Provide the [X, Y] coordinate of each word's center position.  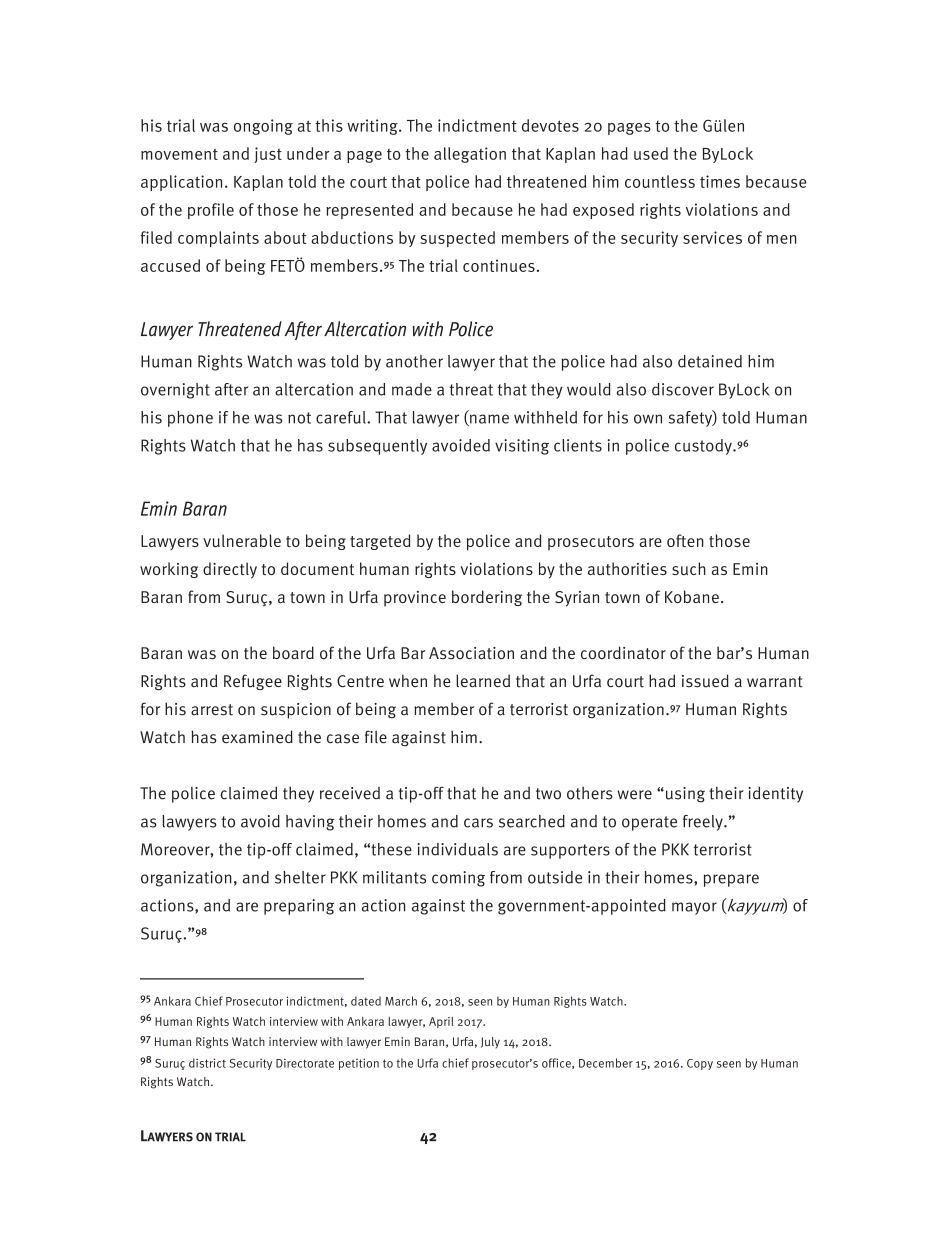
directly [230, 570]
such [688, 568]
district [207, 1063]
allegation [470, 155]
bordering [487, 598]
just [268, 155]
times [720, 181]
